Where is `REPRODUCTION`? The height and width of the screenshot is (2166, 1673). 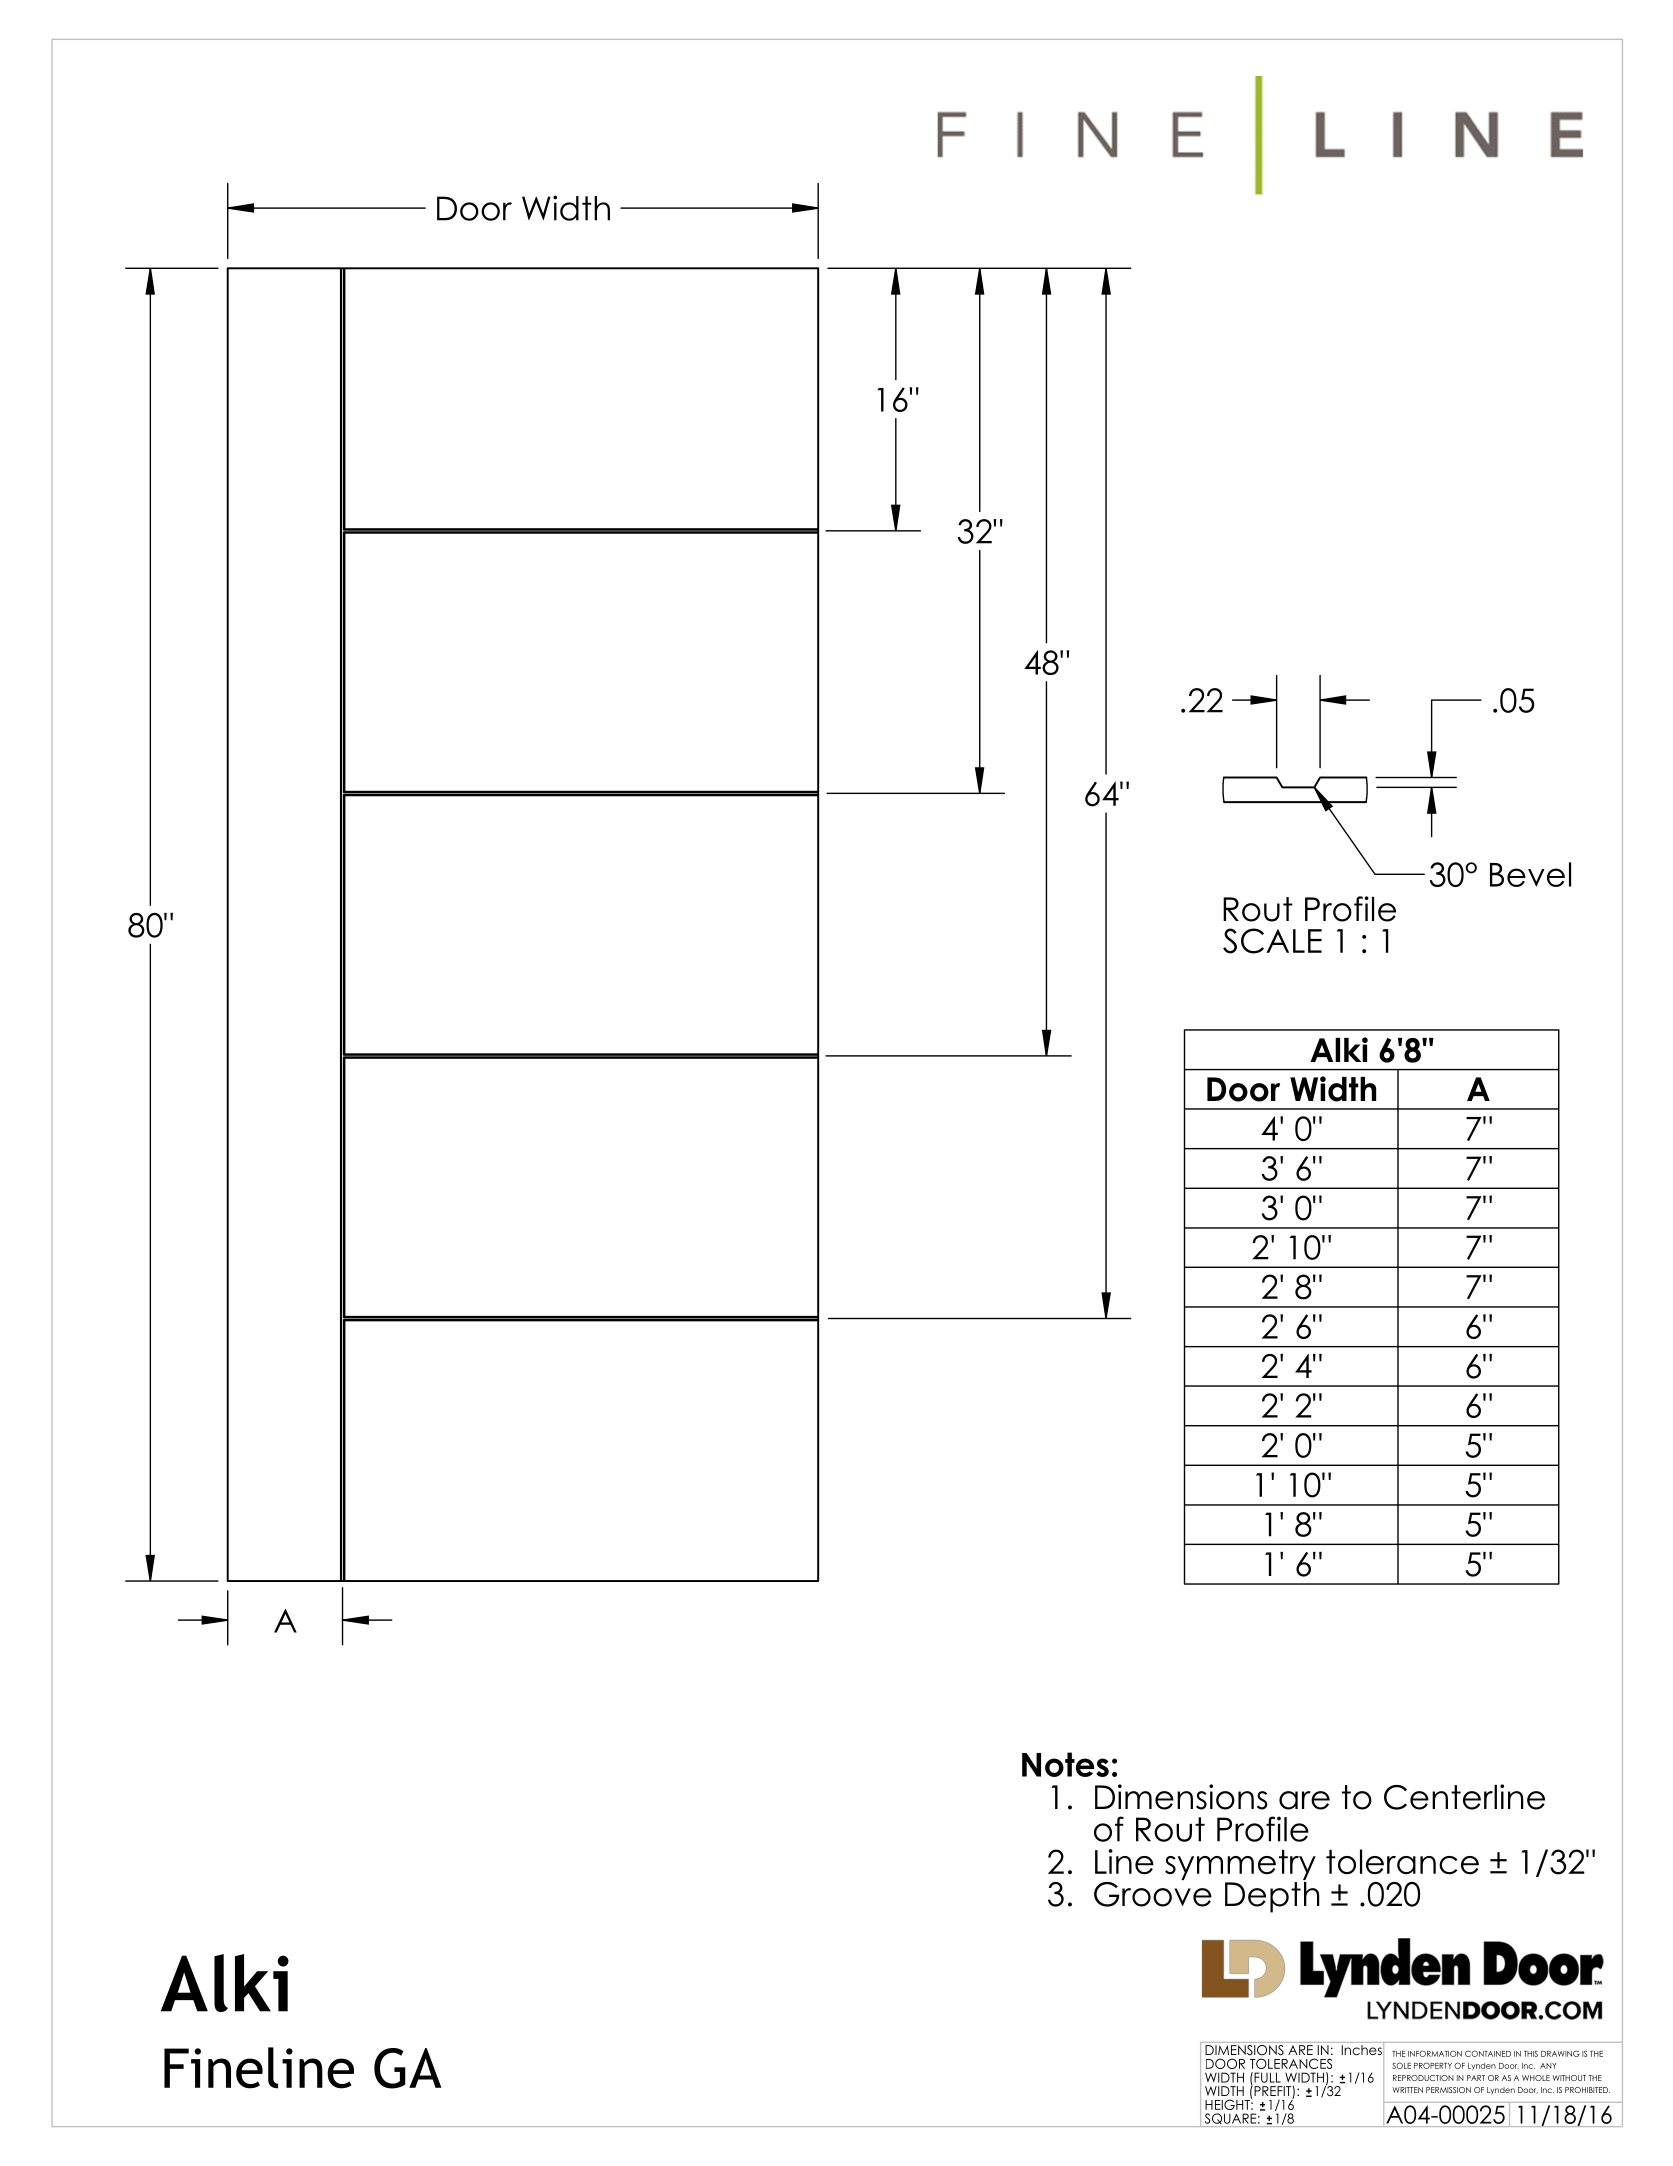 REPRODUCTION is located at coordinates (1423, 2078).
